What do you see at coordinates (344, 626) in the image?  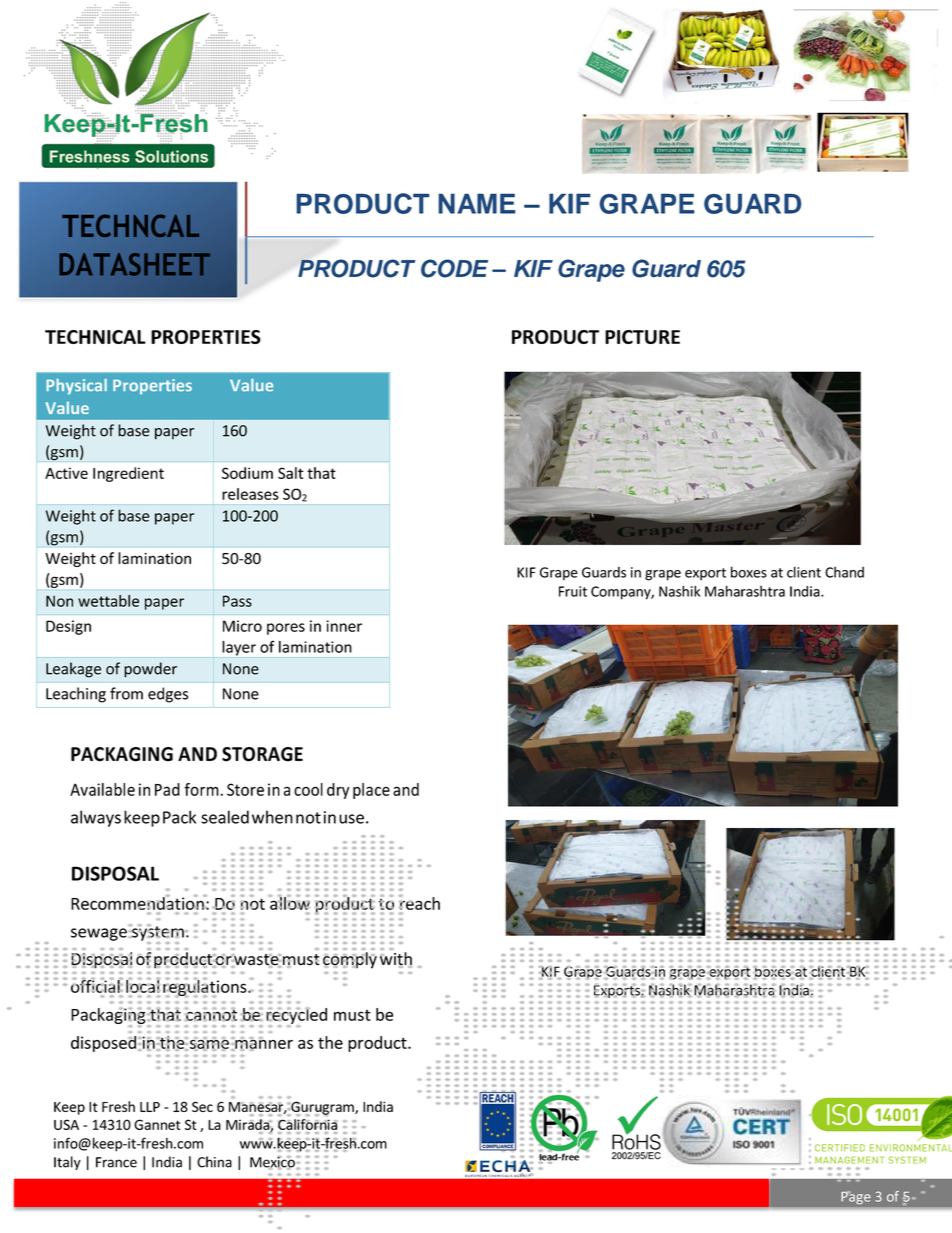 I see `inner` at bounding box center [344, 626].
